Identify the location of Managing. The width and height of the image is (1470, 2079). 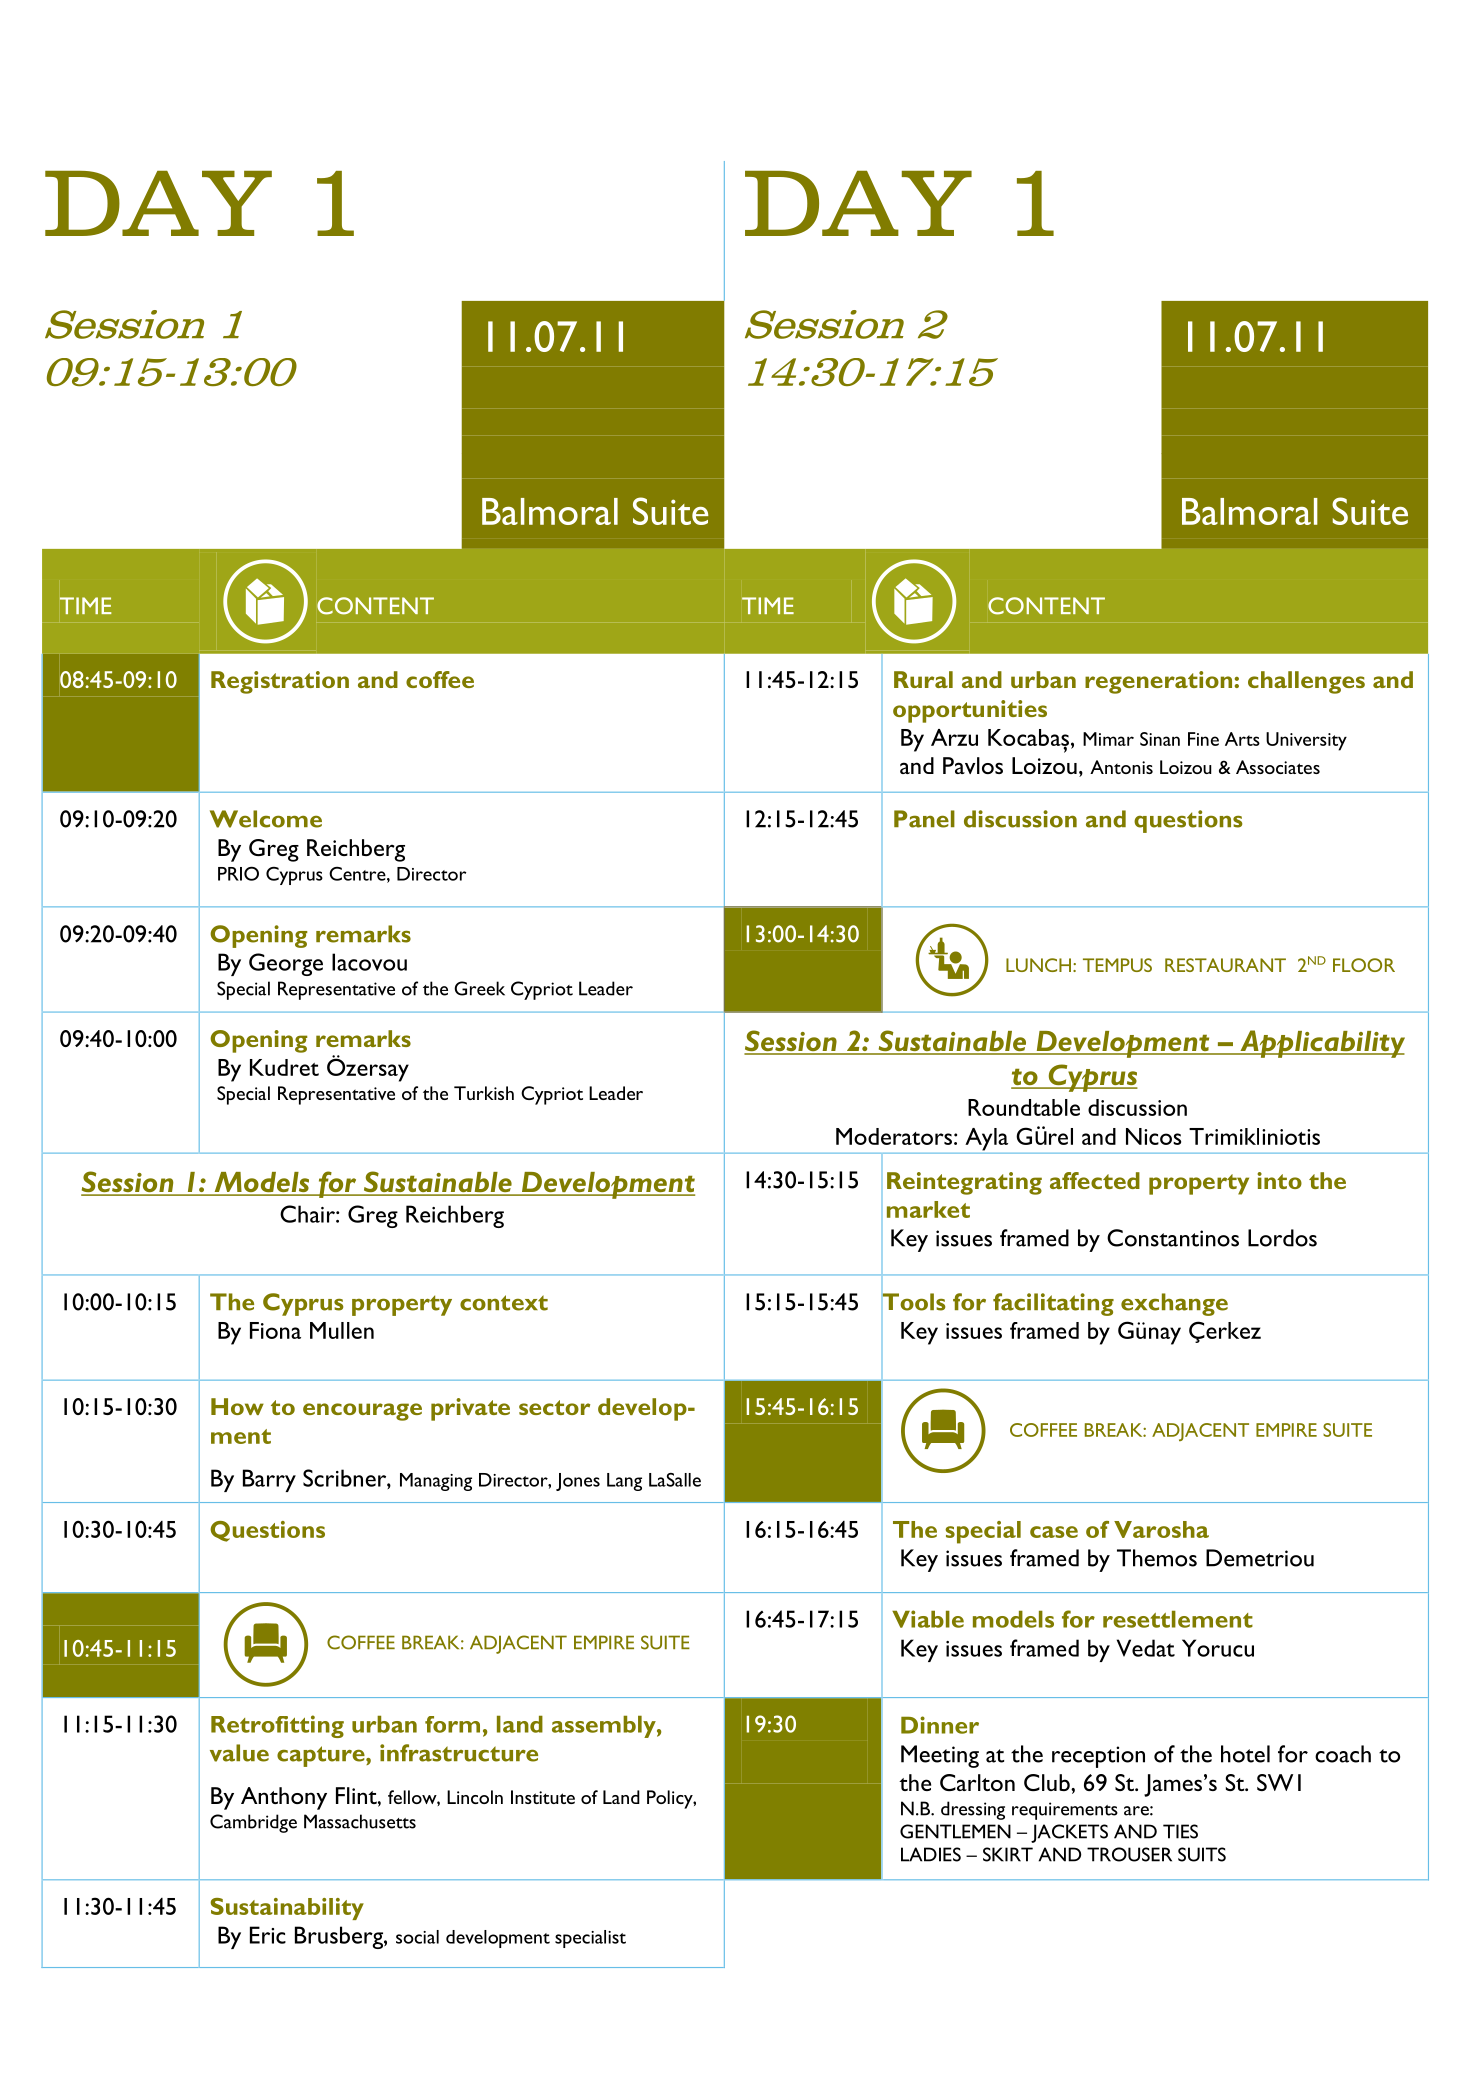
(436, 1482).
